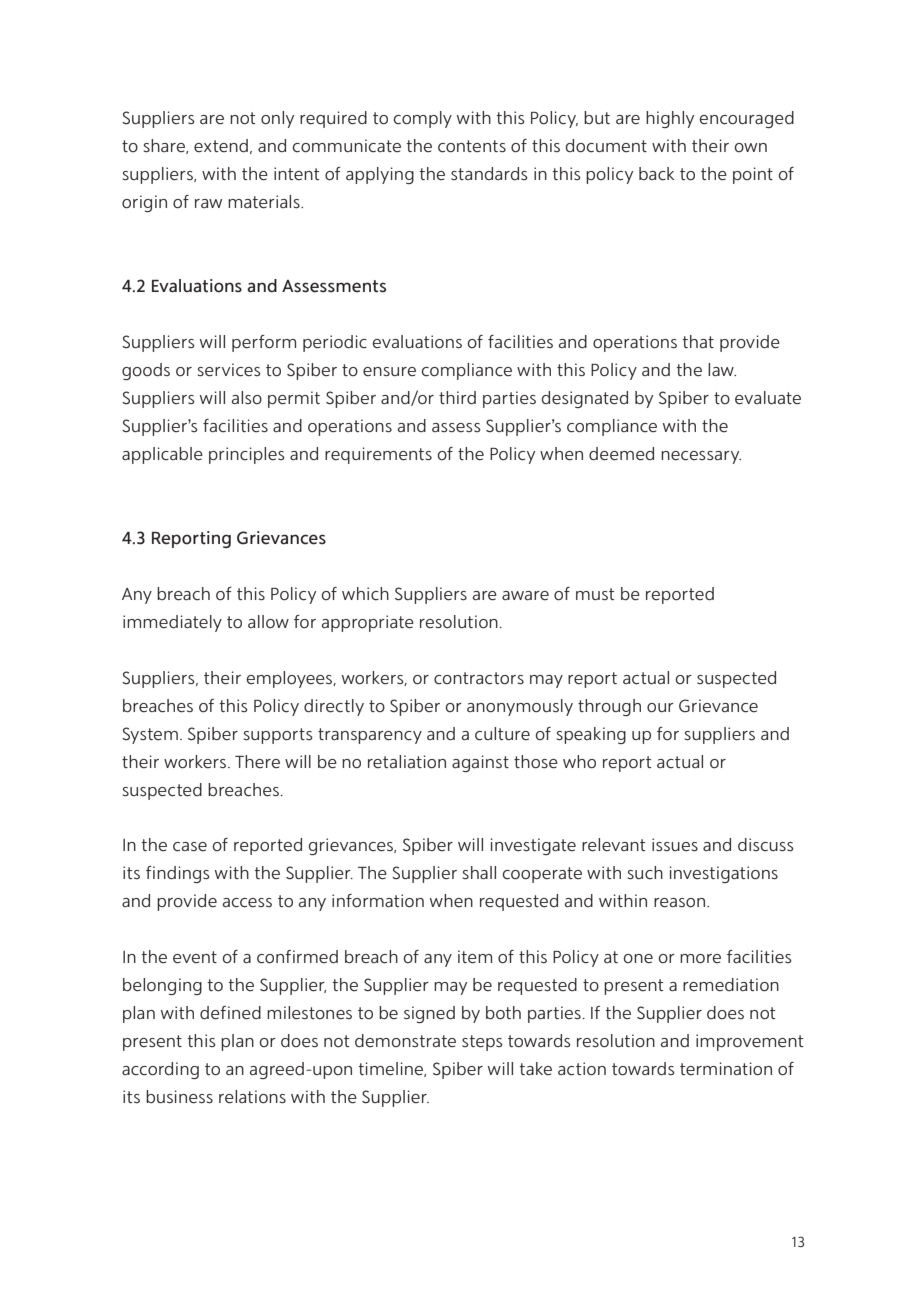  What do you see at coordinates (221, 146) in the page?
I see `extend` at bounding box center [221, 146].
